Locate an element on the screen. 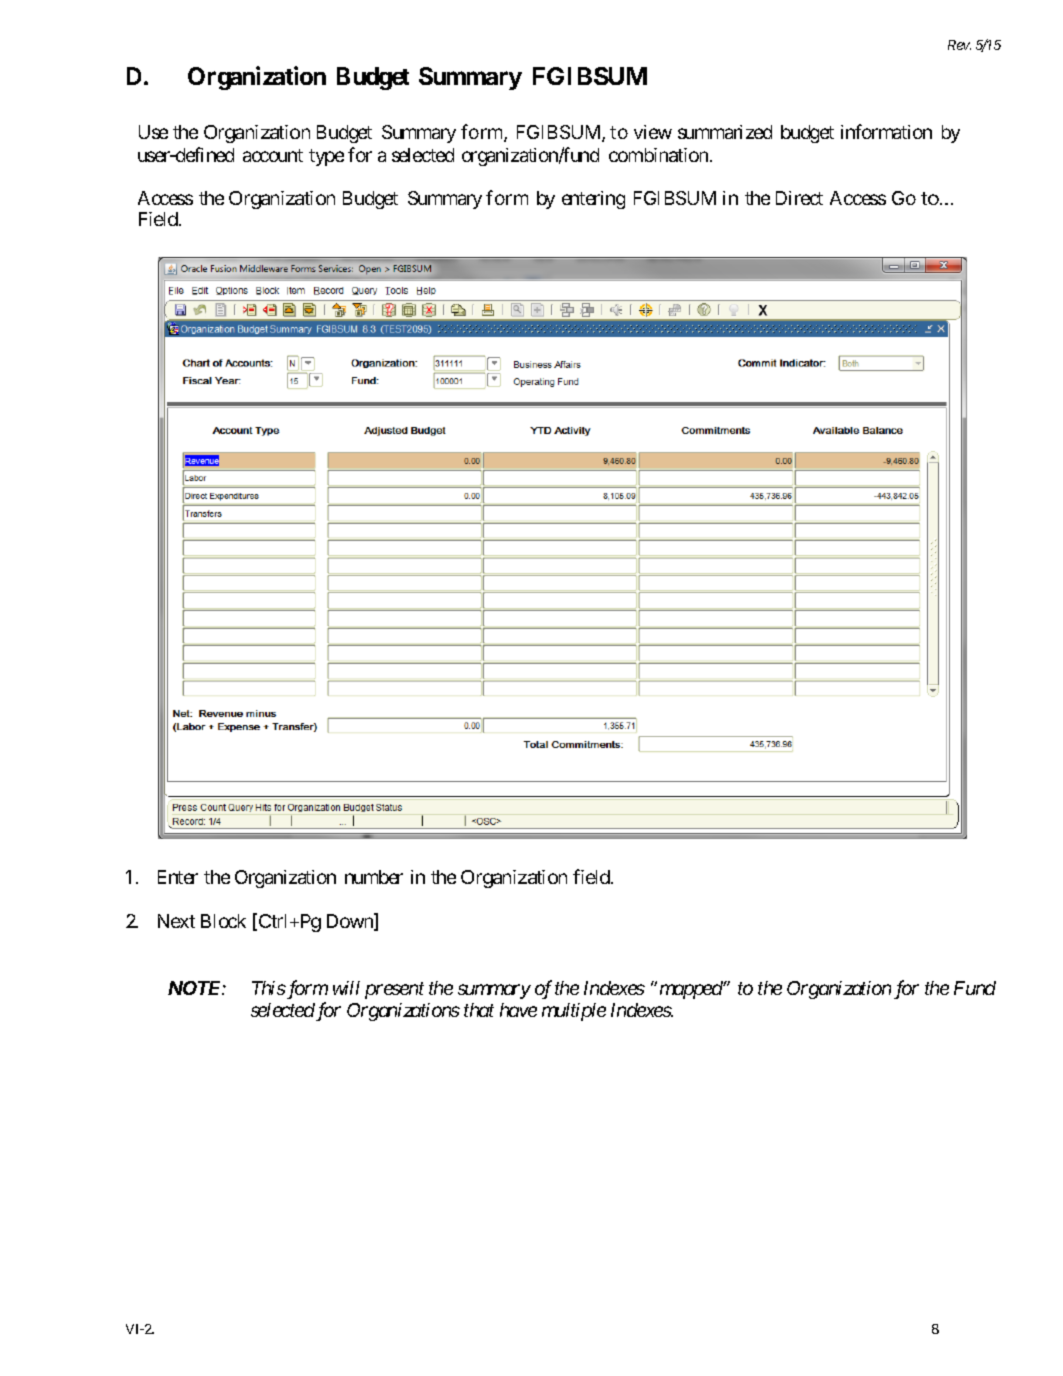  number is located at coordinates (374, 877).
